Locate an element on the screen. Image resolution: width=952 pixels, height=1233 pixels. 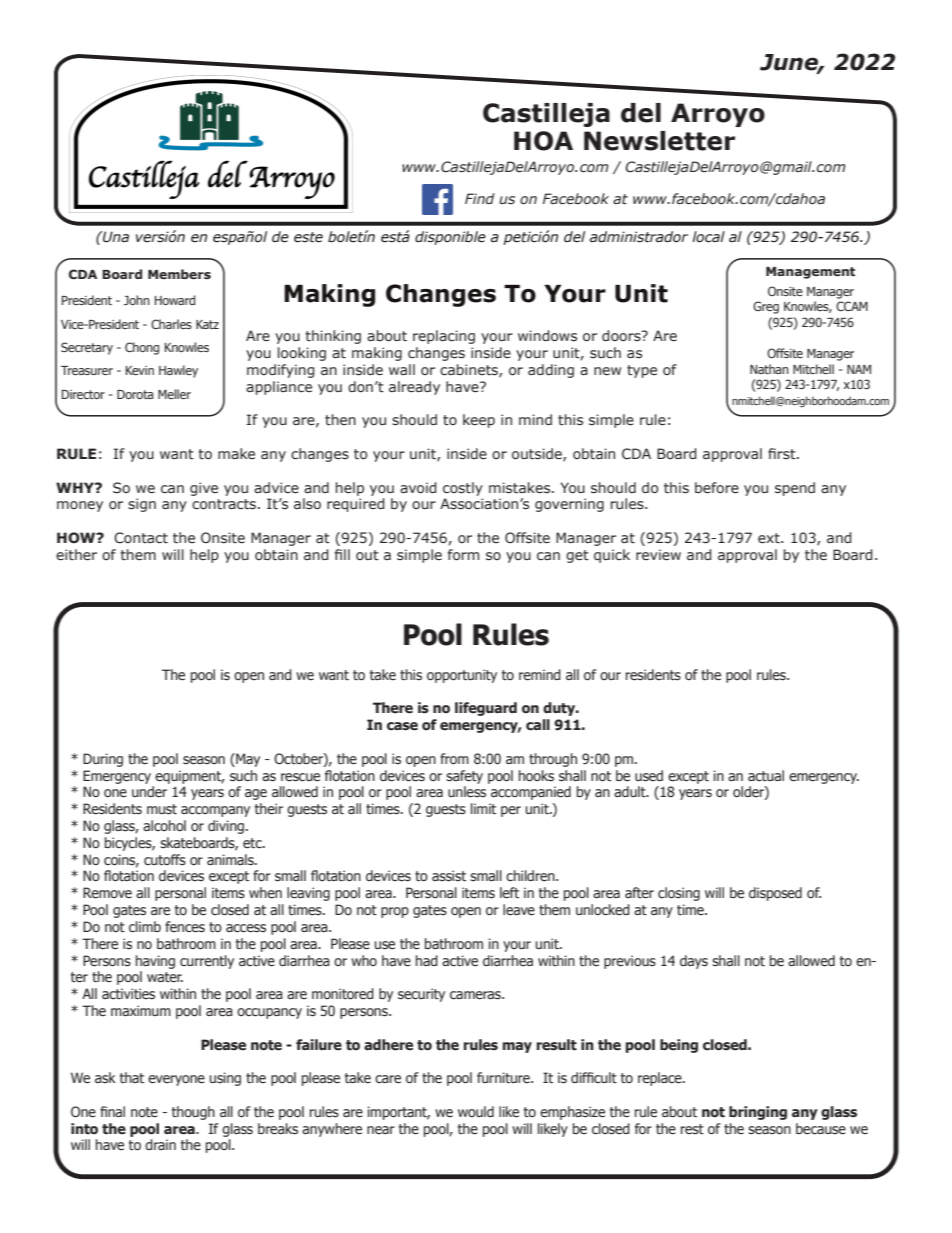
bringing is located at coordinates (758, 1113).
